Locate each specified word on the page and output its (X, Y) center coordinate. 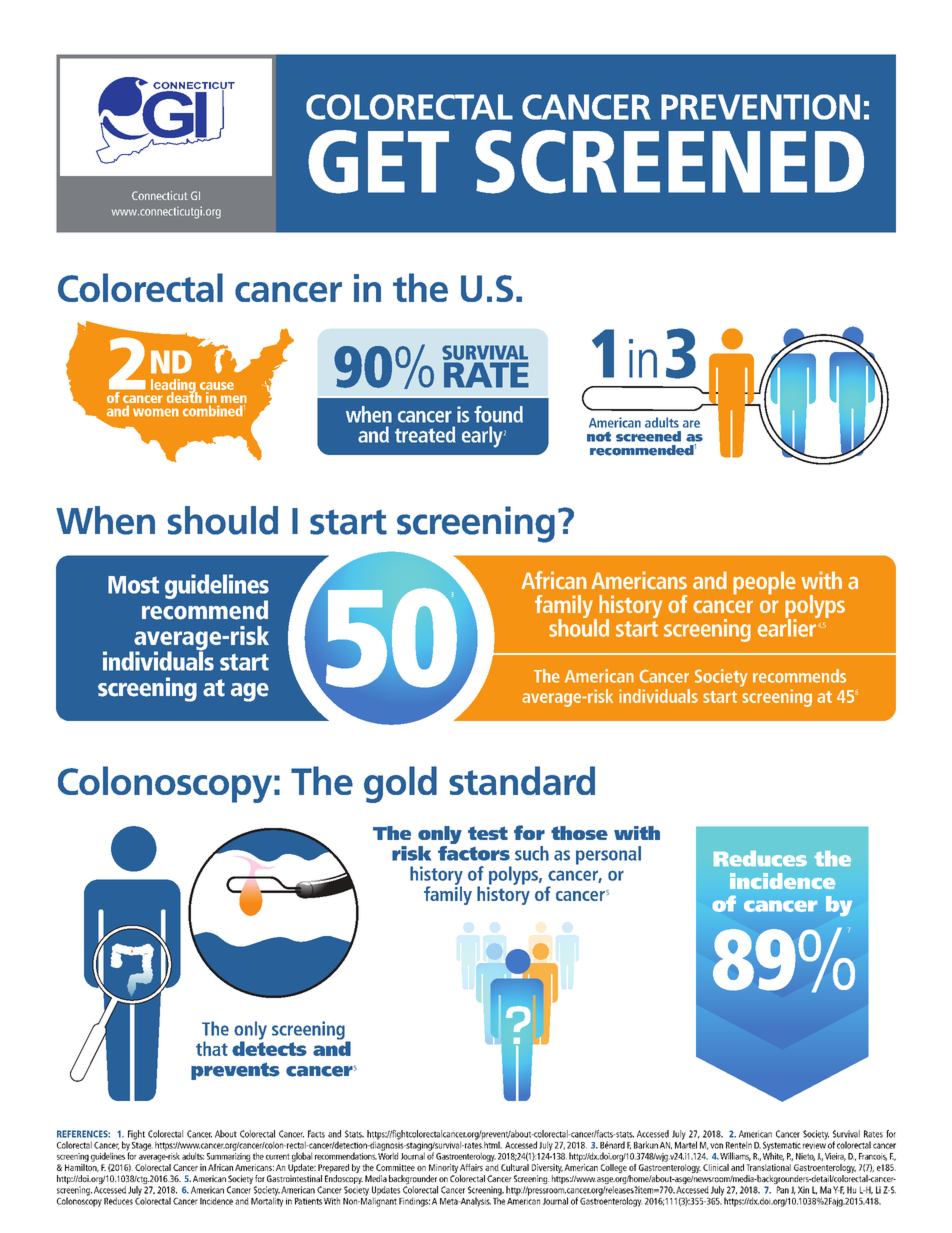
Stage (142, 1145)
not (599, 436)
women (156, 412)
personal (608, 855)
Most (133, 585)
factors (474, 852)
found (498, 414)
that (212, 1048)
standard (522, 780)
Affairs (471, 1167)
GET (378, 162)
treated (425, 434)
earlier (787, 626)
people (764, 583)
